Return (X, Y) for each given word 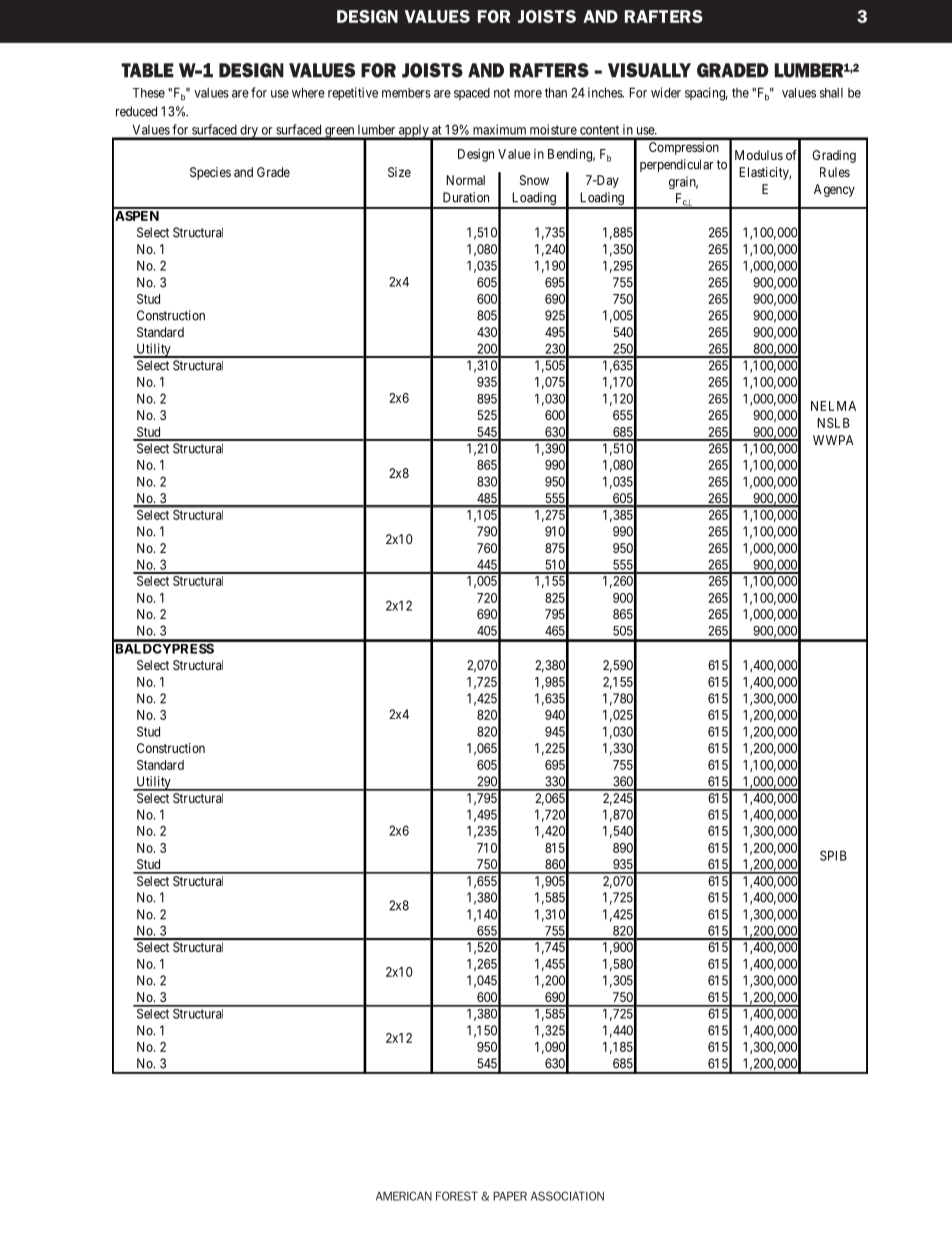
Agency (834, 190)
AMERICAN (404, 1196)
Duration (466, 197)
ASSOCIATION (567, 1196)
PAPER (510, 1196)
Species (210, 173)
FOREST (457, 1196)
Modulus (759, 155)
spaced (472, 94)
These (149, 93)
